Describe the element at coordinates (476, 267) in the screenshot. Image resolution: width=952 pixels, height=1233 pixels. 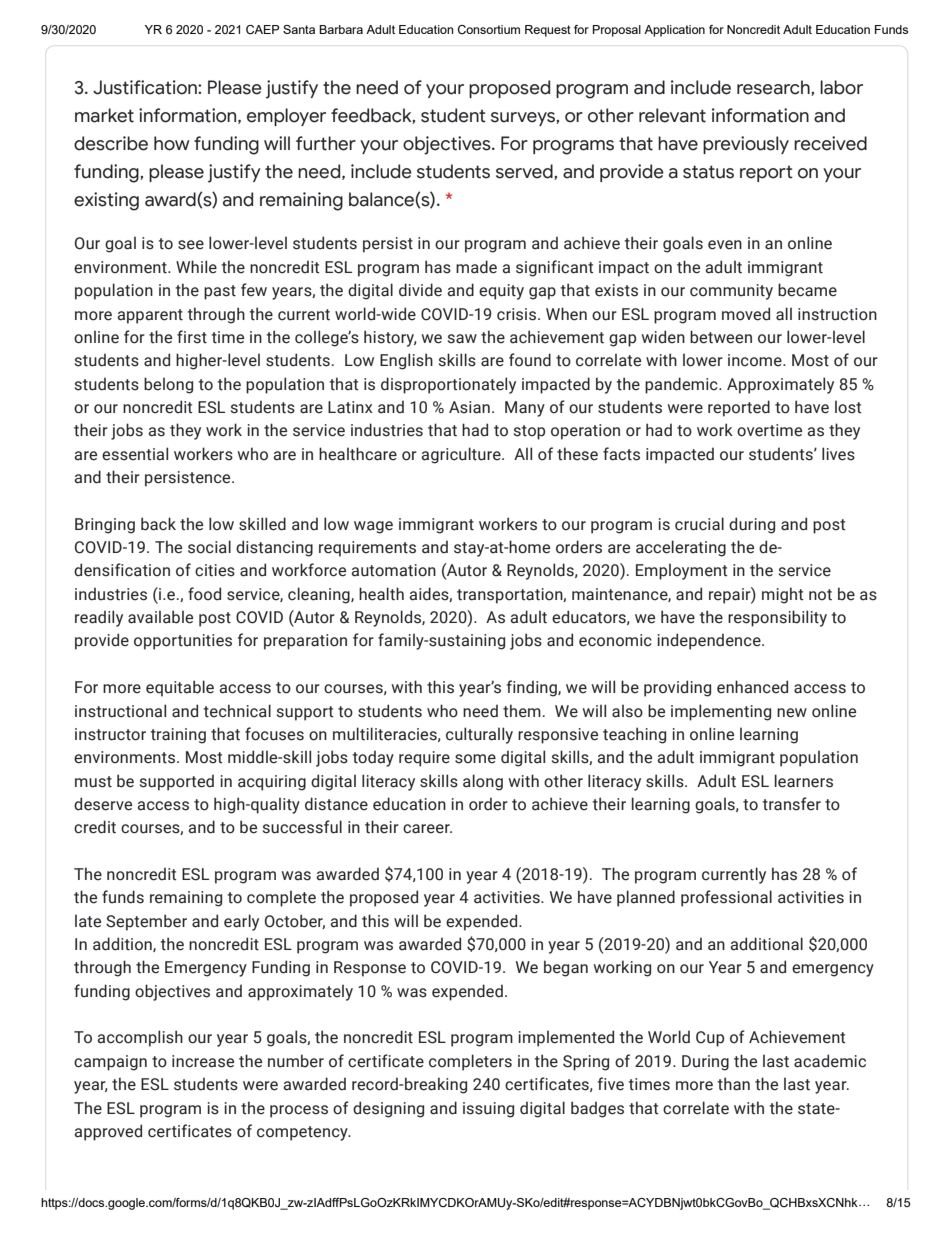
I see `made` at that location.
